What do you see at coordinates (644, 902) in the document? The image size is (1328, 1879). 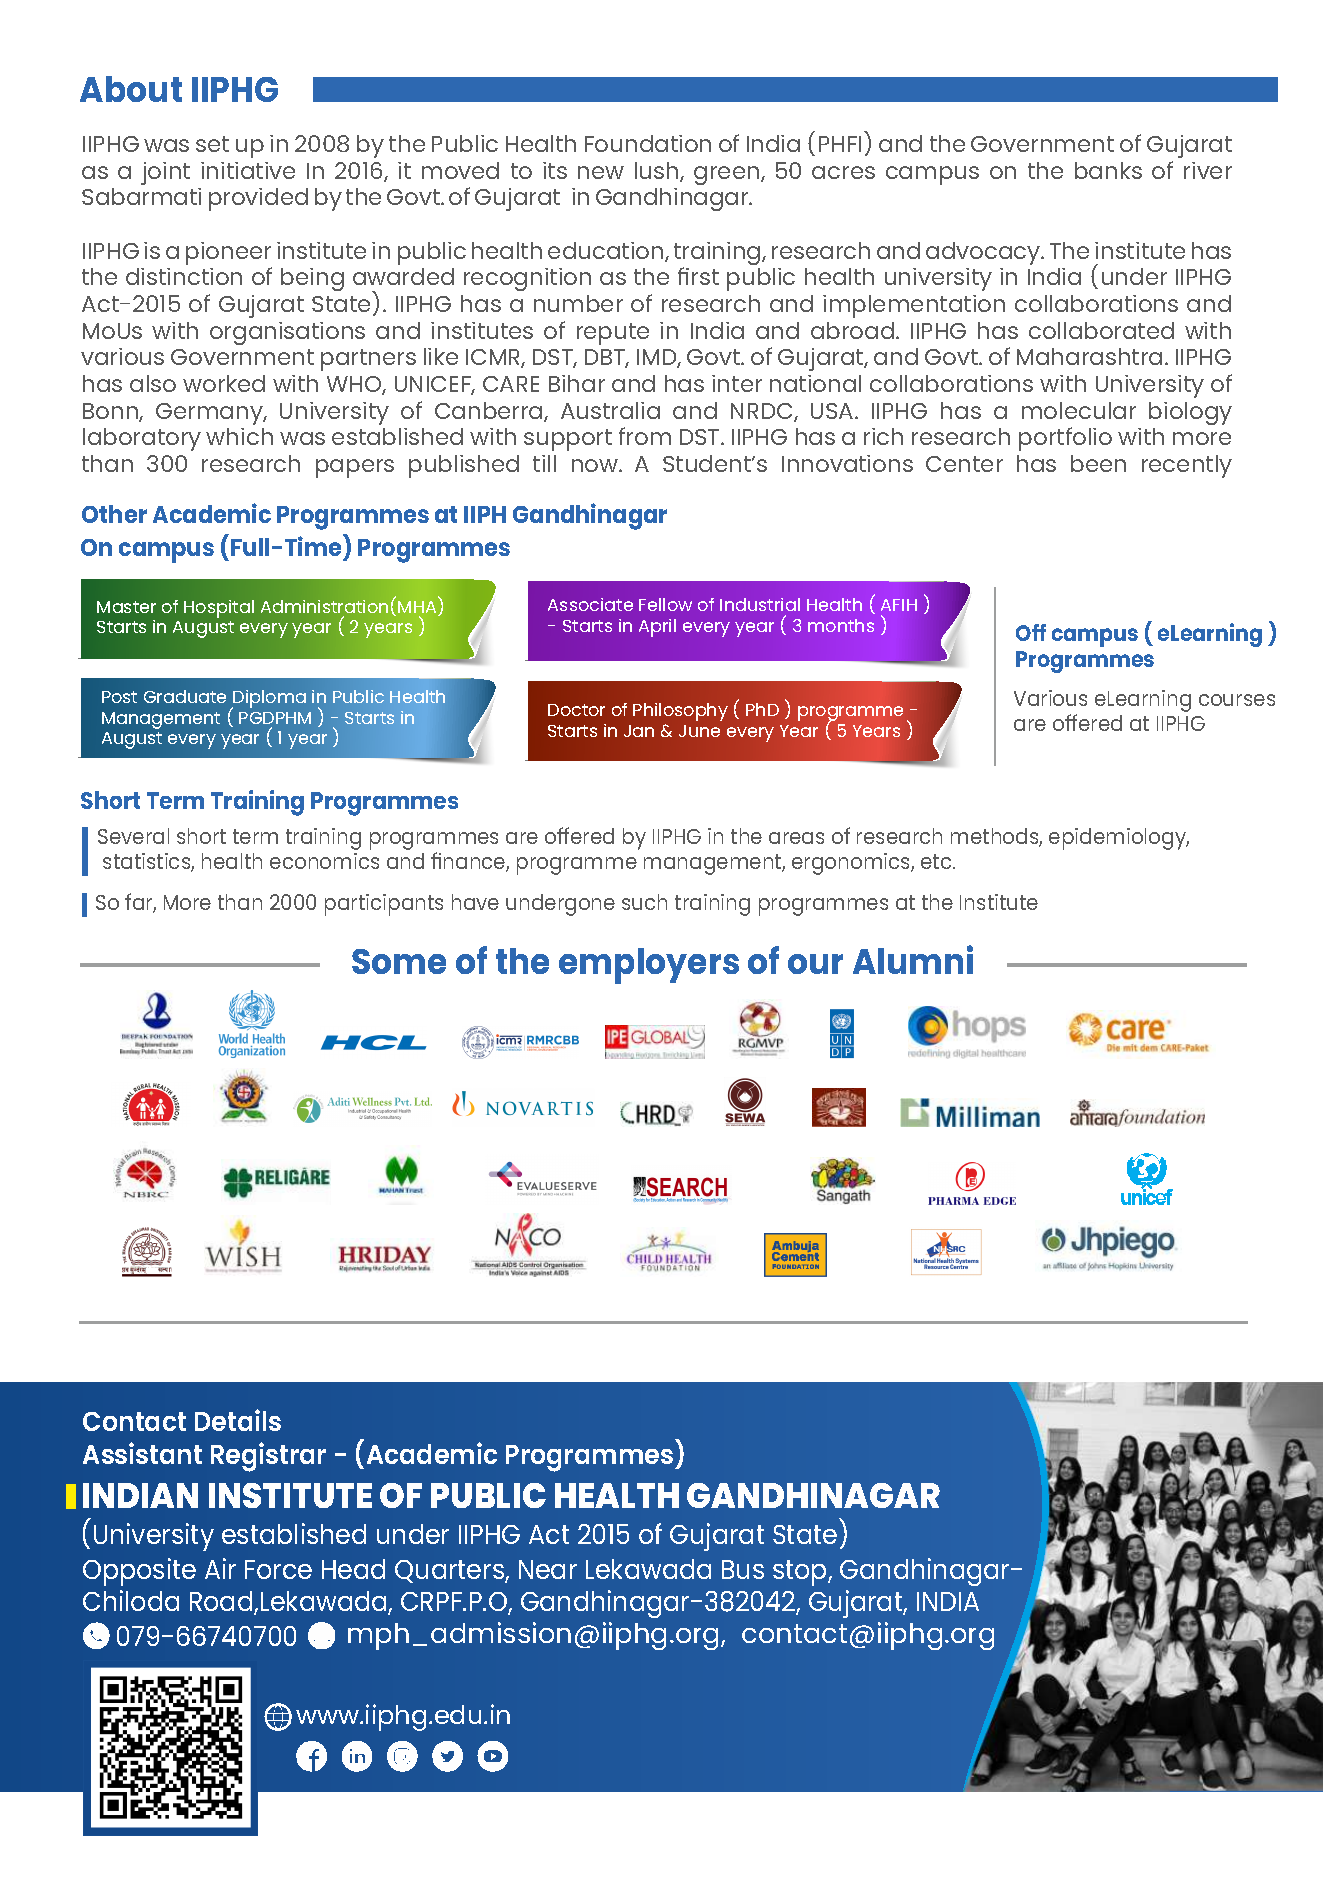 I see `such` at bounding box center [644, 902].
